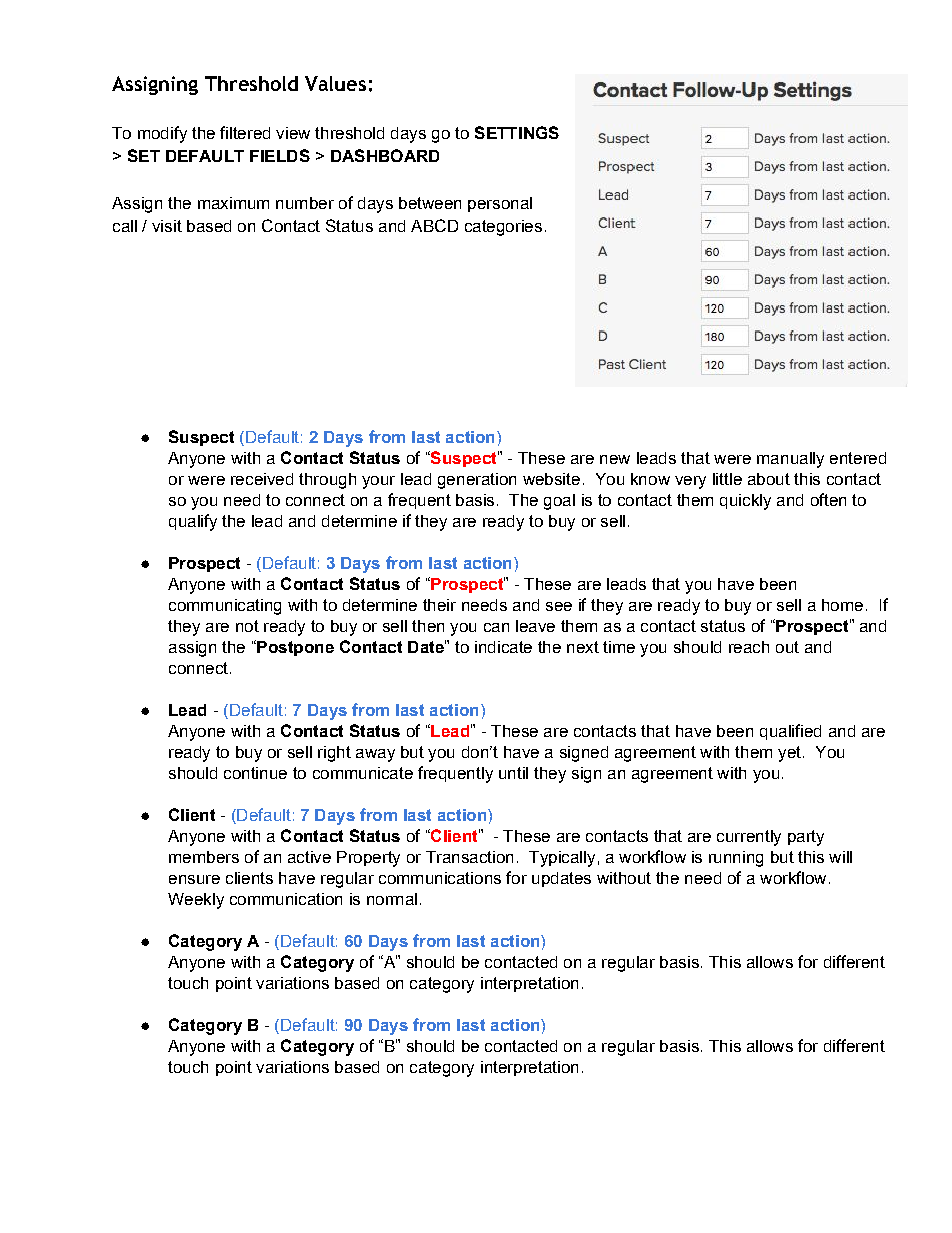  I want to click on ensure, so click(194, 879).
